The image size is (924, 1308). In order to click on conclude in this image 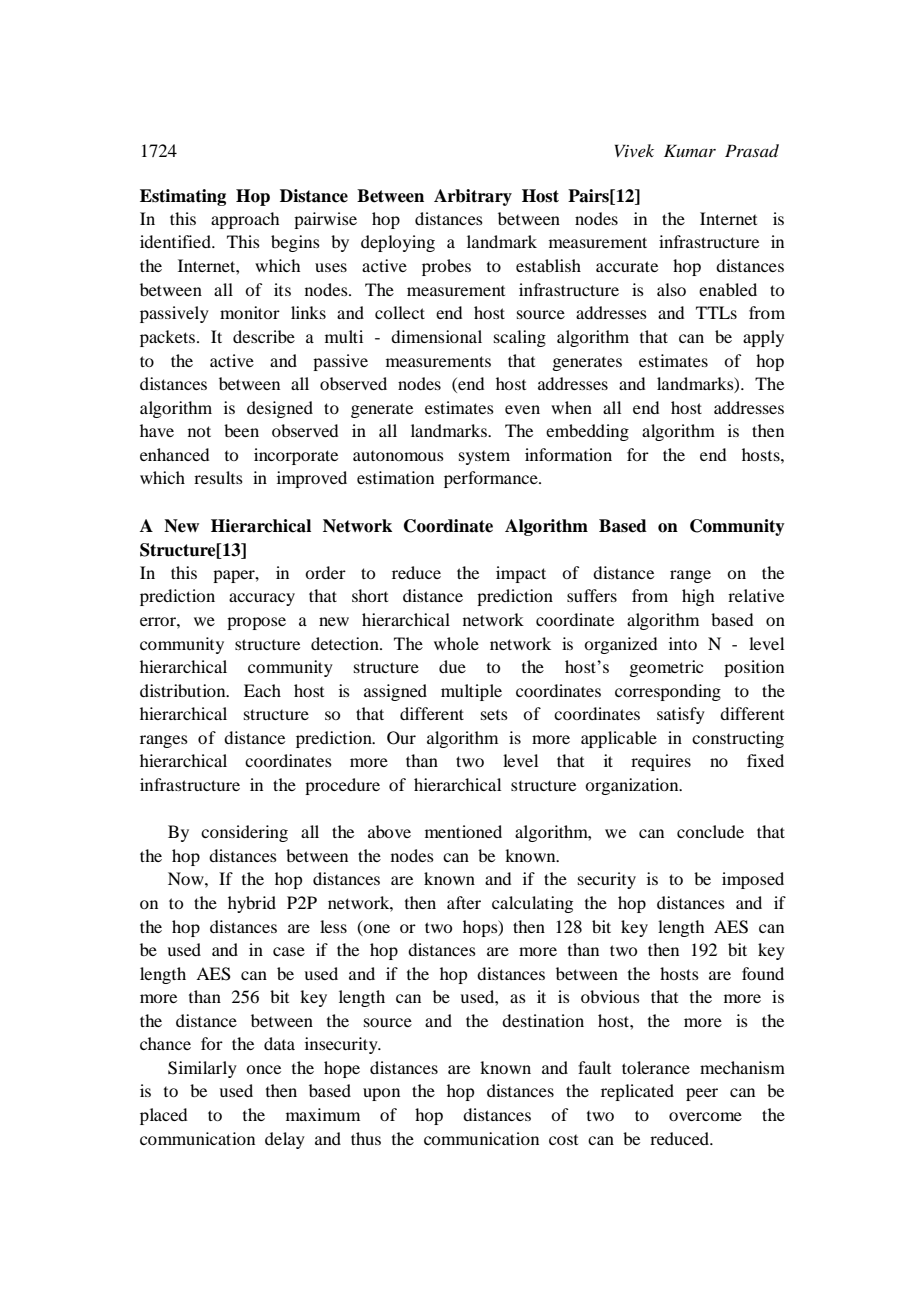, I will do `click(710, 831)`.
